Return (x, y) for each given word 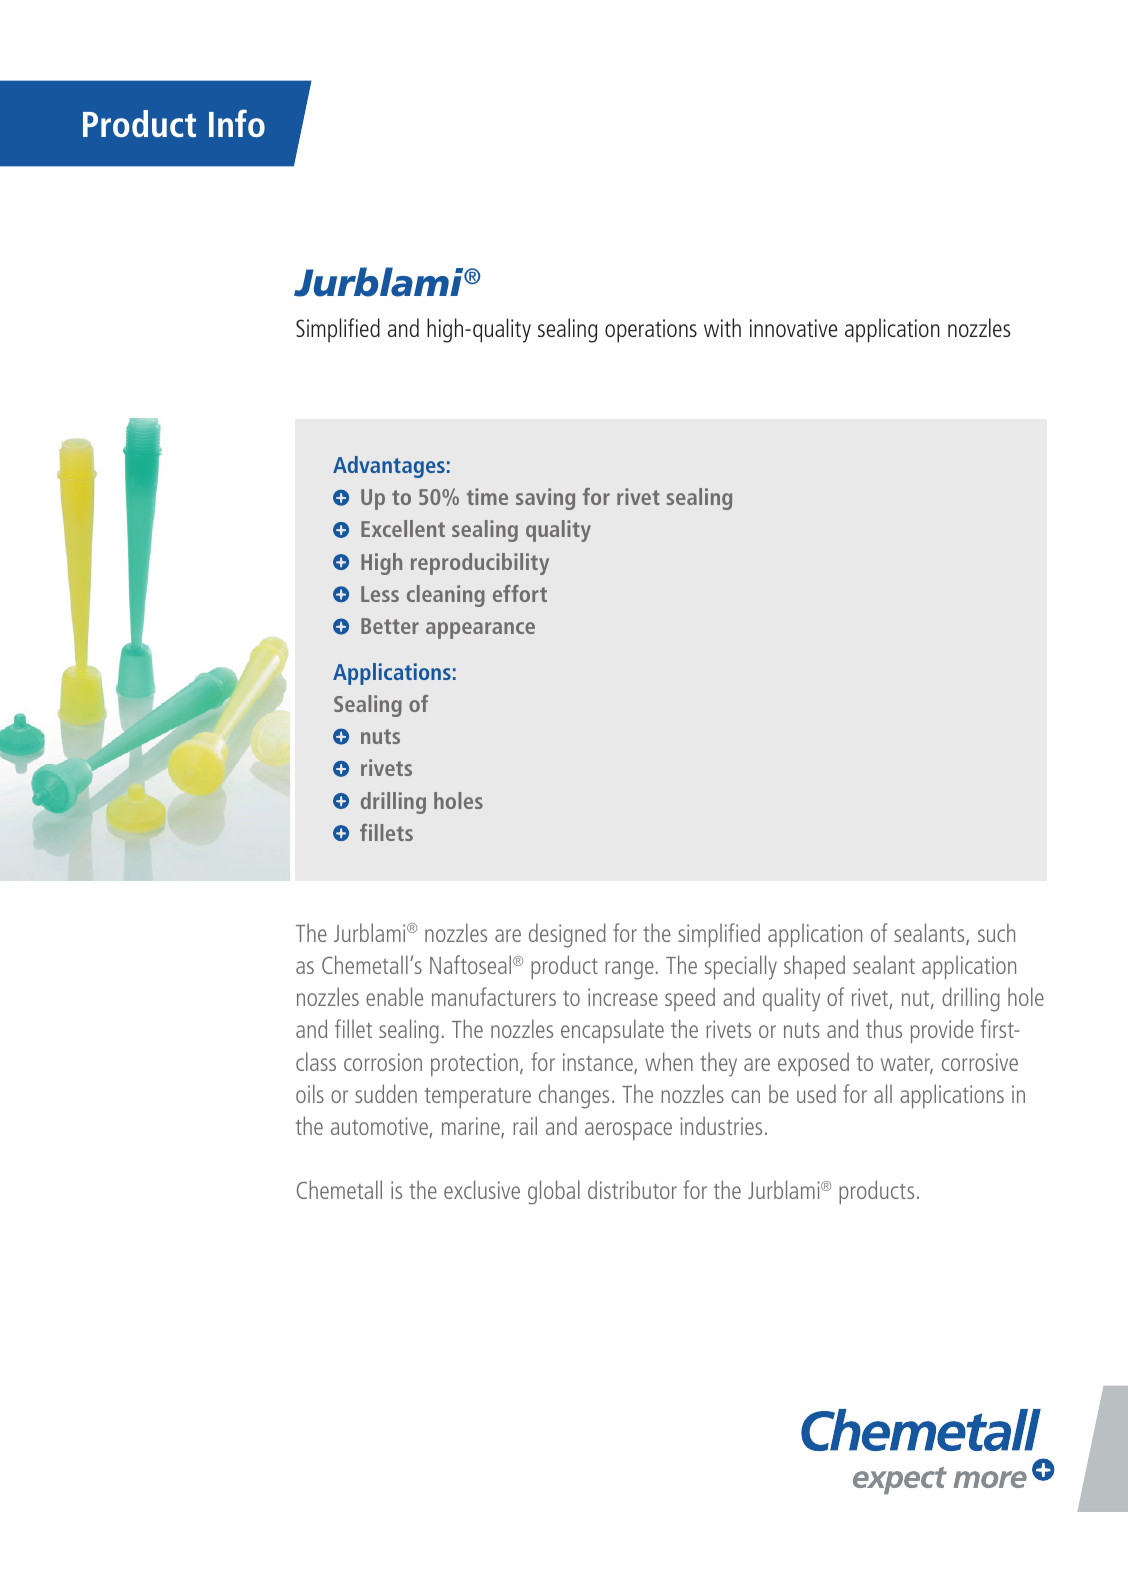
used (816, 1093)
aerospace (628, 1131)
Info (237, 123)
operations (651, 331)
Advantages (389, 467)
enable (394, 996)
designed (567, 935)
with (722, 327)
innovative (793, 328)
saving (545, 499)
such (996, 932)
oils (310, 1093)
